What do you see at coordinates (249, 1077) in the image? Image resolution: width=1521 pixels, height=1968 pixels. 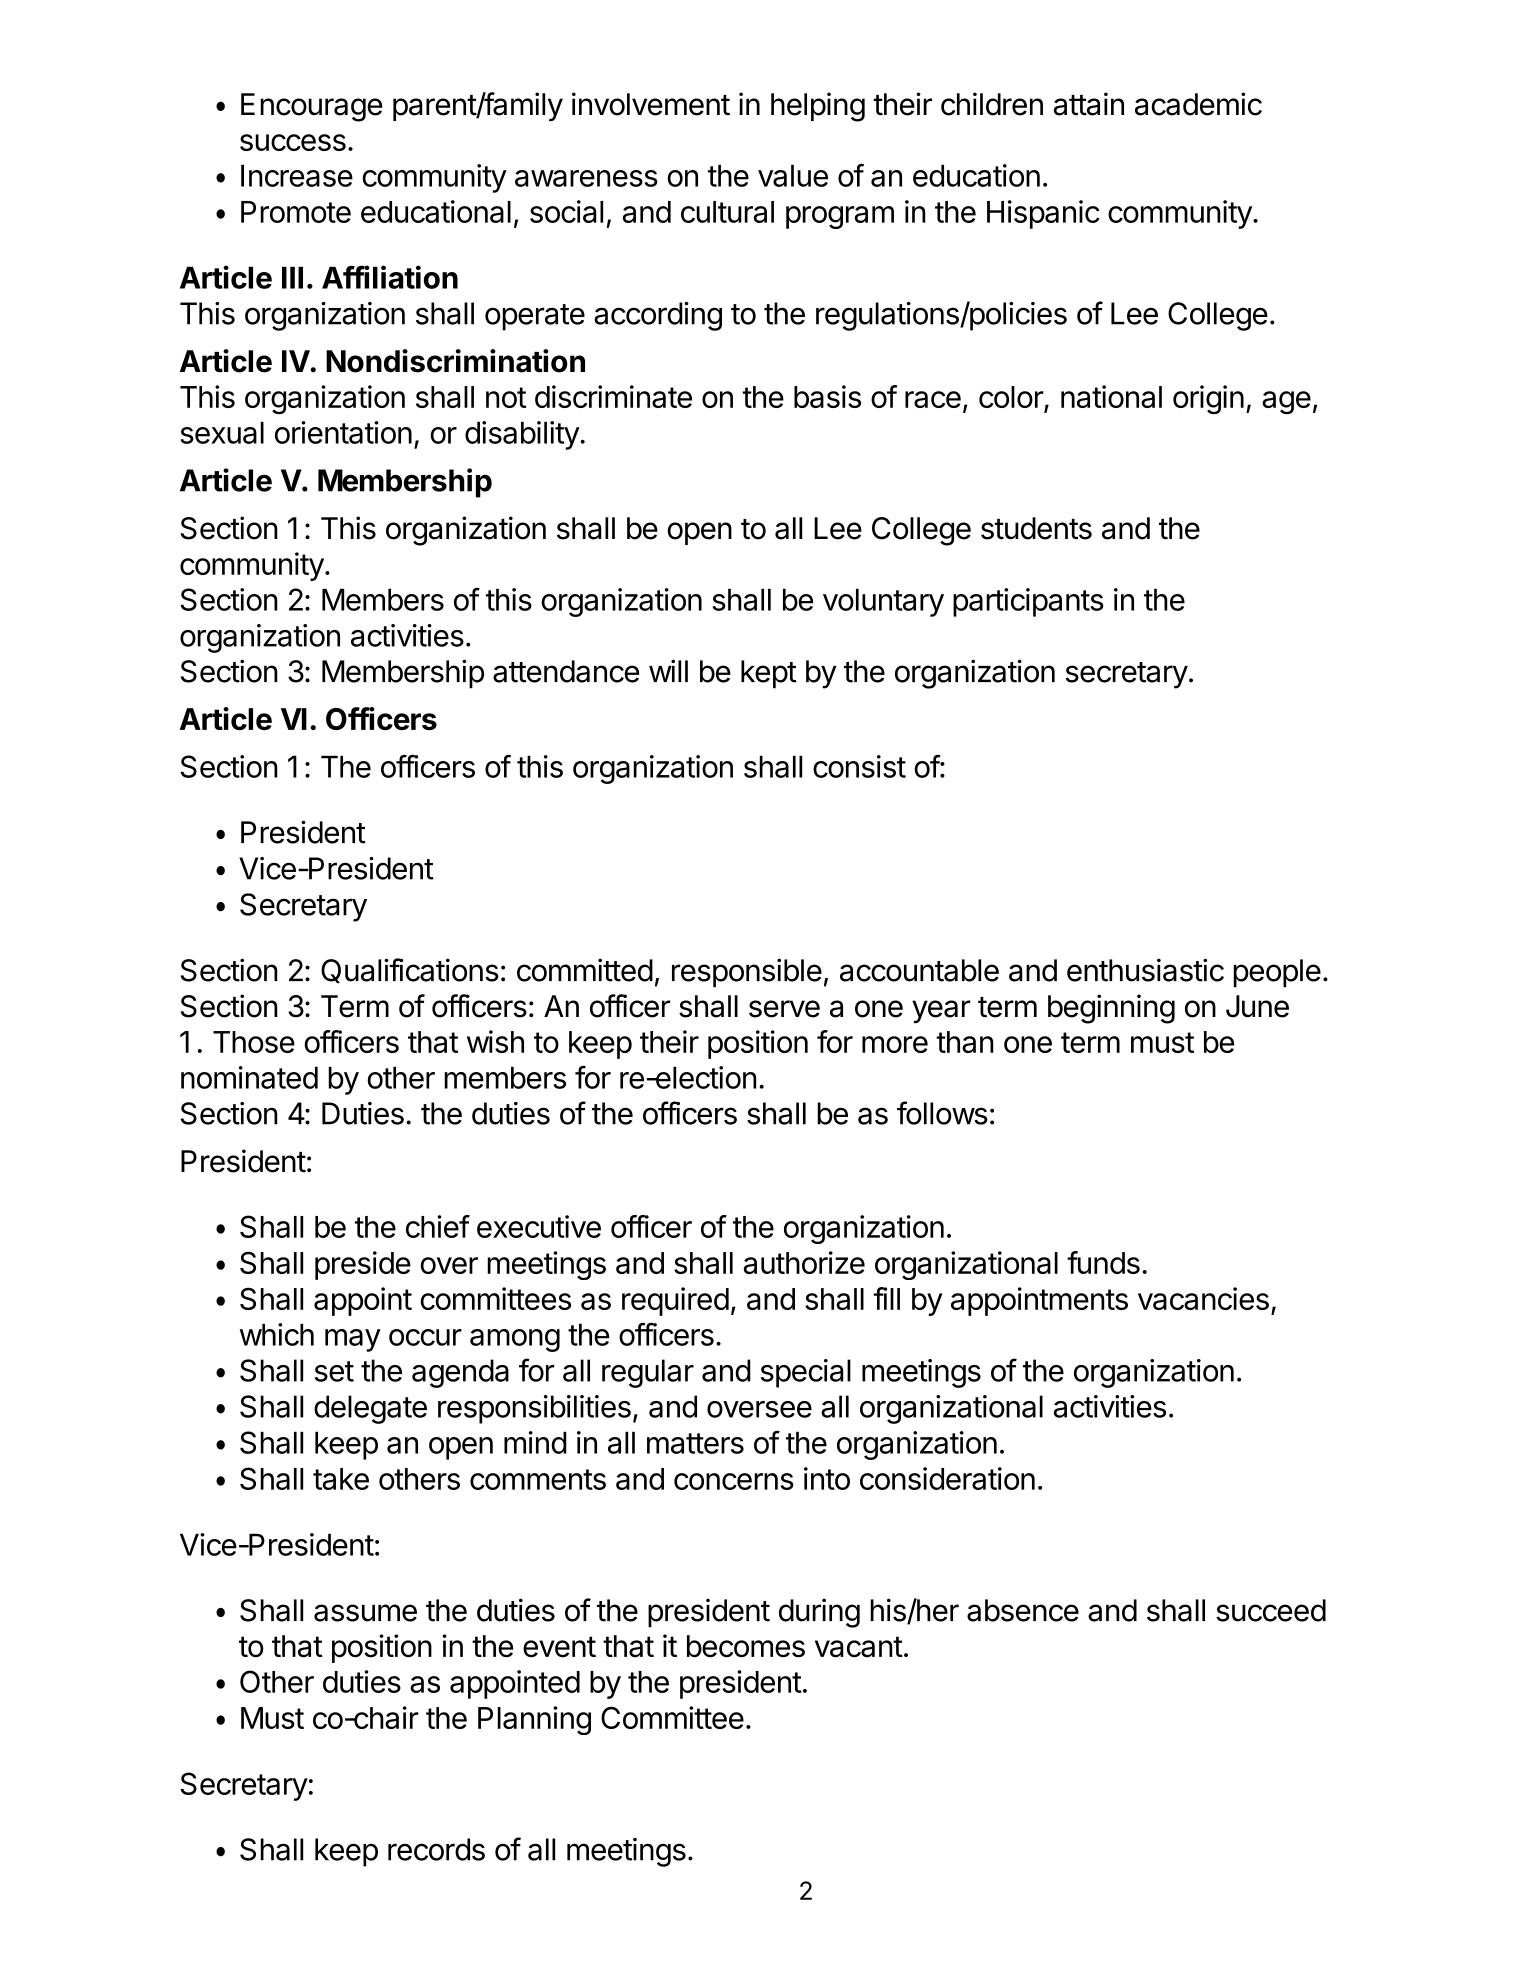 I see `nominated` at bounding box center [249, 1077].
